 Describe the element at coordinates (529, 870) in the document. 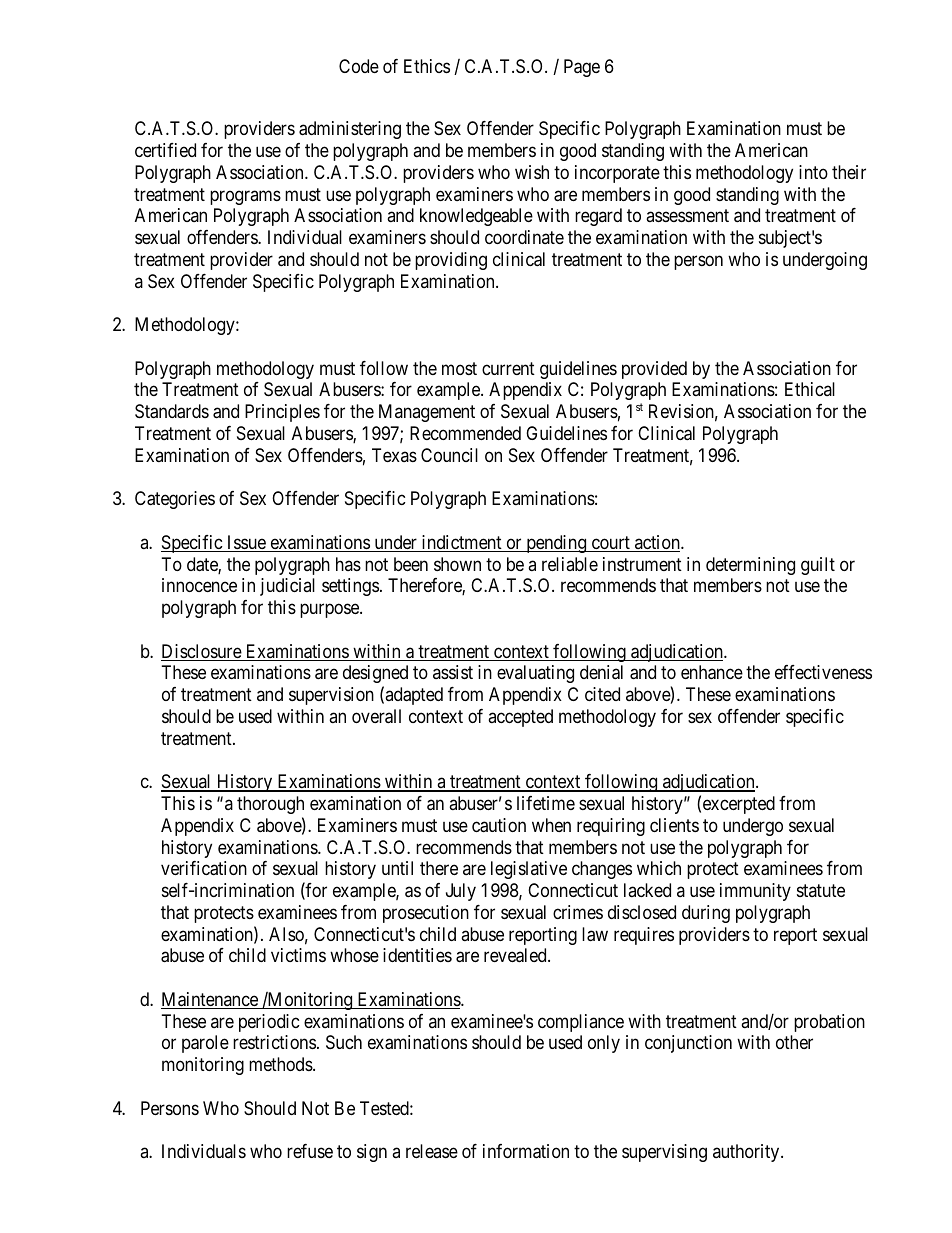

I see `legislative` at that location.
